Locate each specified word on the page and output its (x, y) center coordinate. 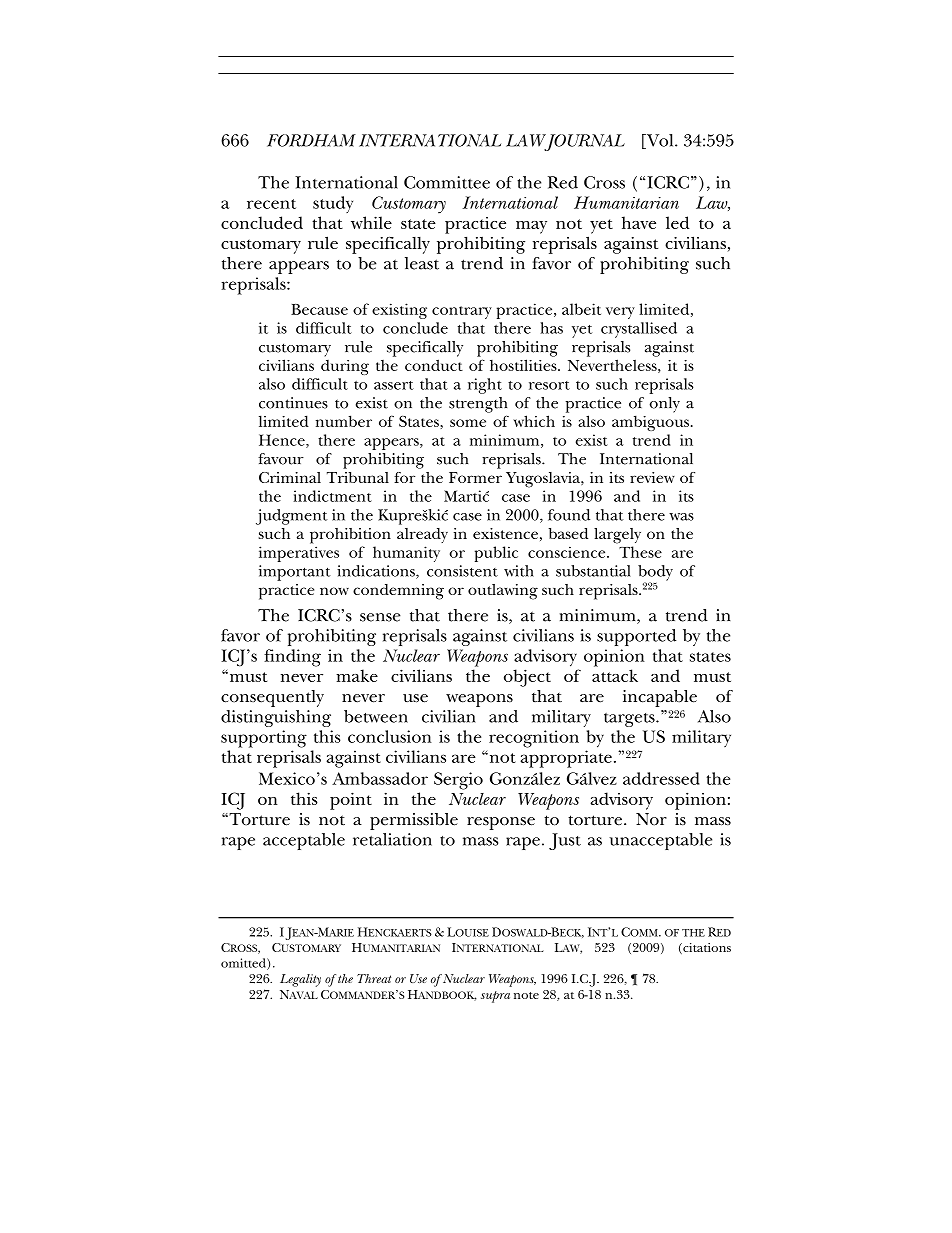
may (531, 227)
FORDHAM (311, 140)
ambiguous (652, 423)
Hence (283, 441)
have (639, 222)
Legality (300, 980)
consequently (272, 698)
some (468, 423)
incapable (660, 698)
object (527, 678)
